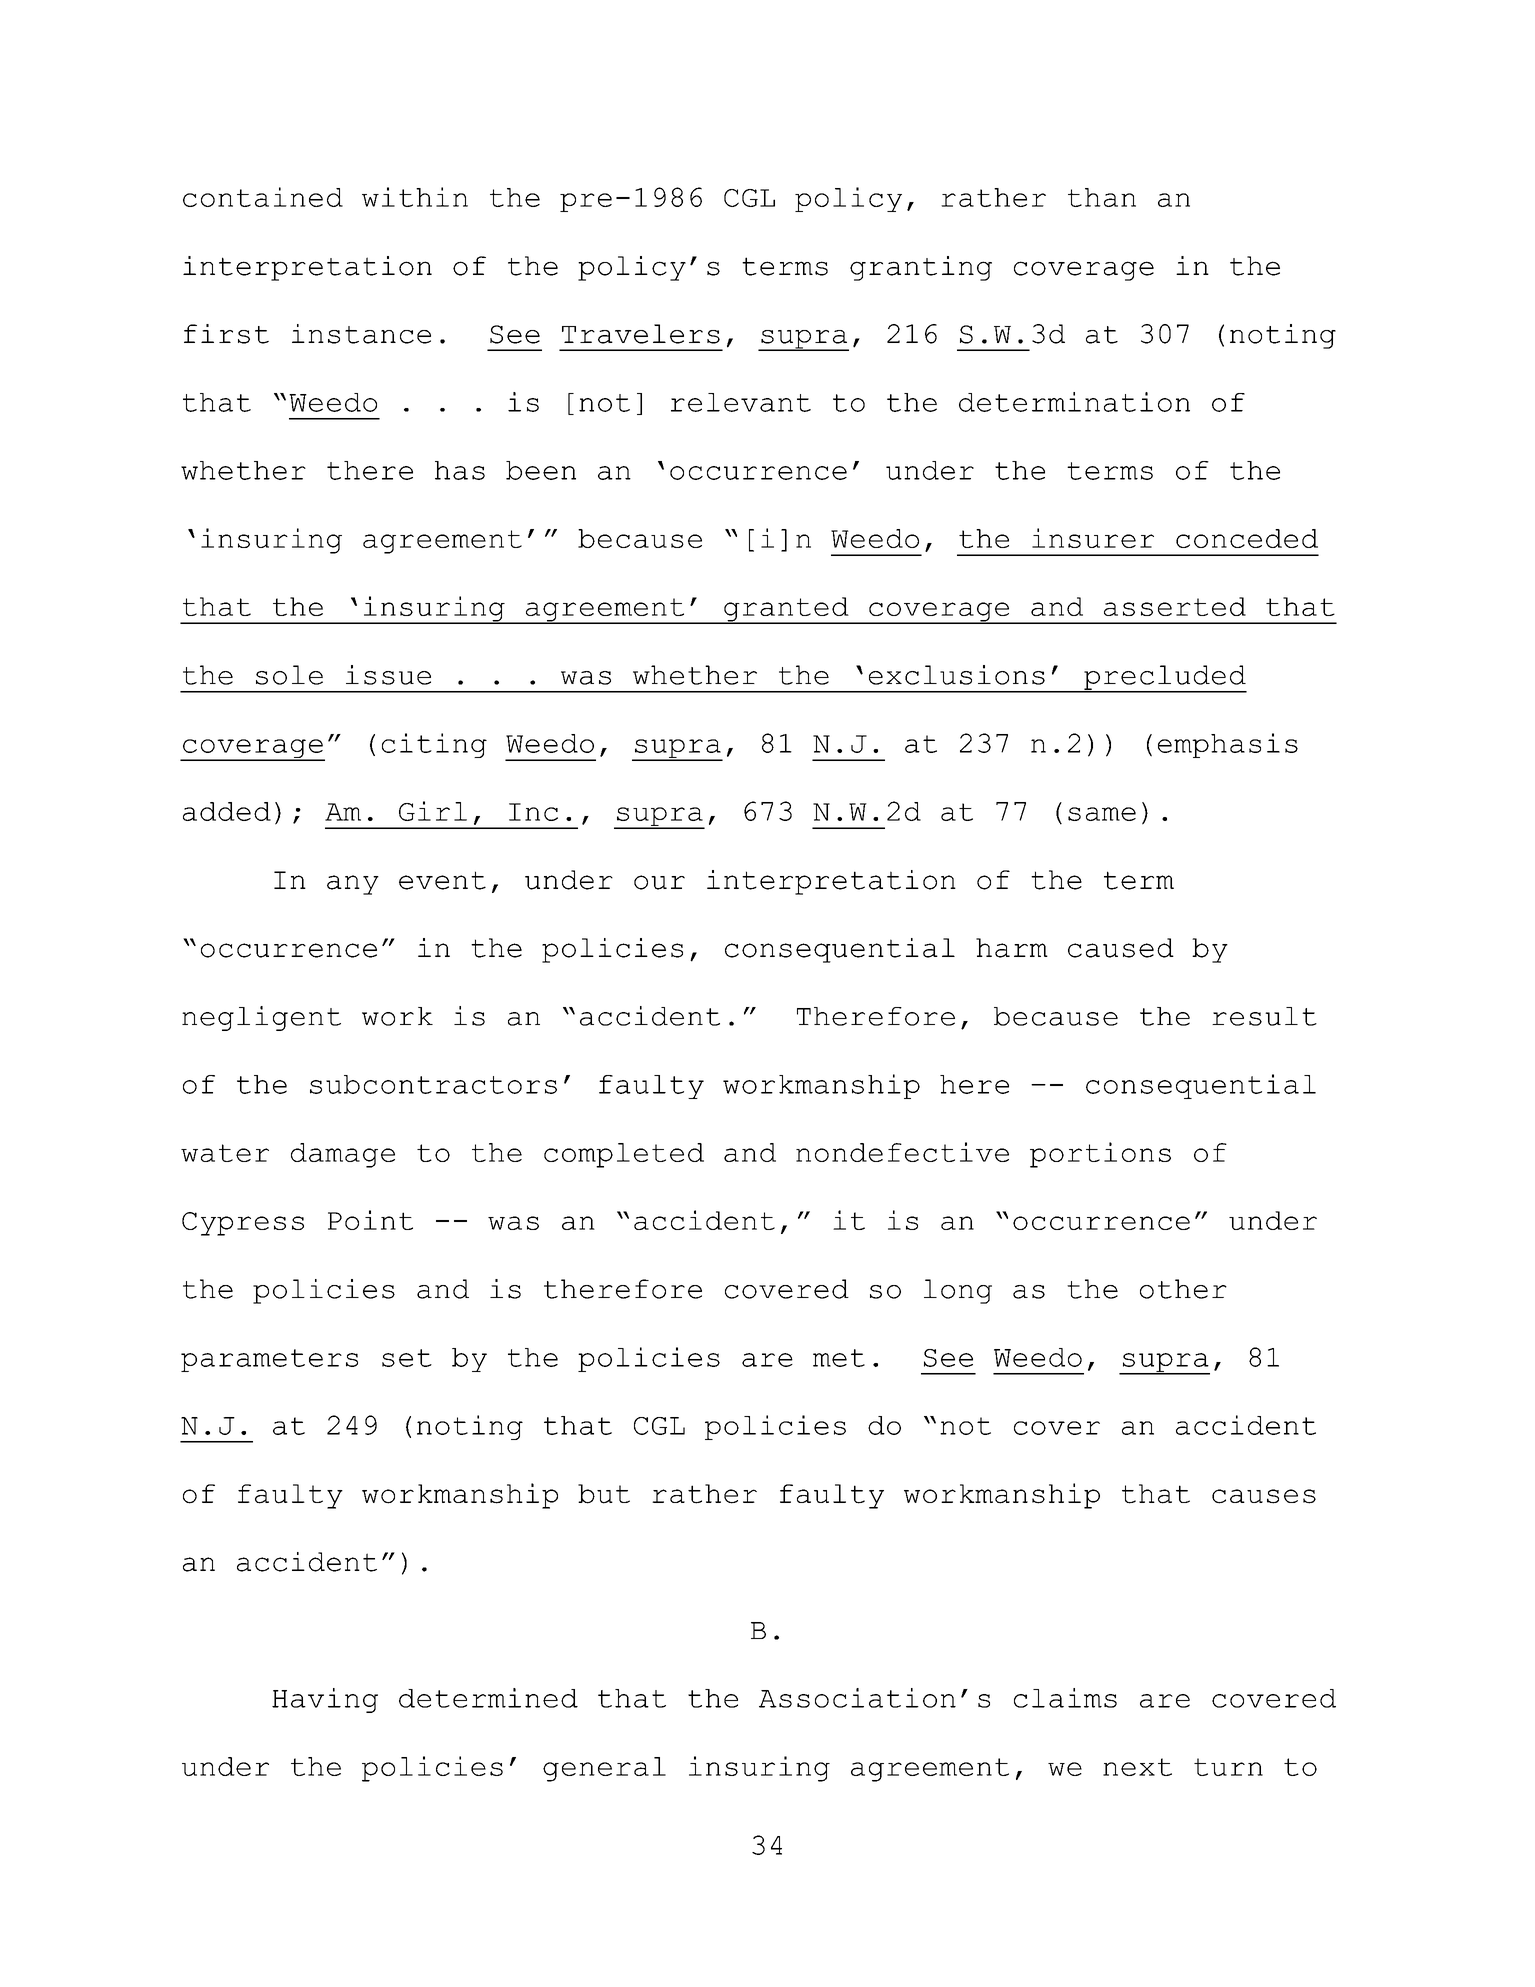 The image size is (1535, 1987). I want to click on Having, so click(325, 1700).
